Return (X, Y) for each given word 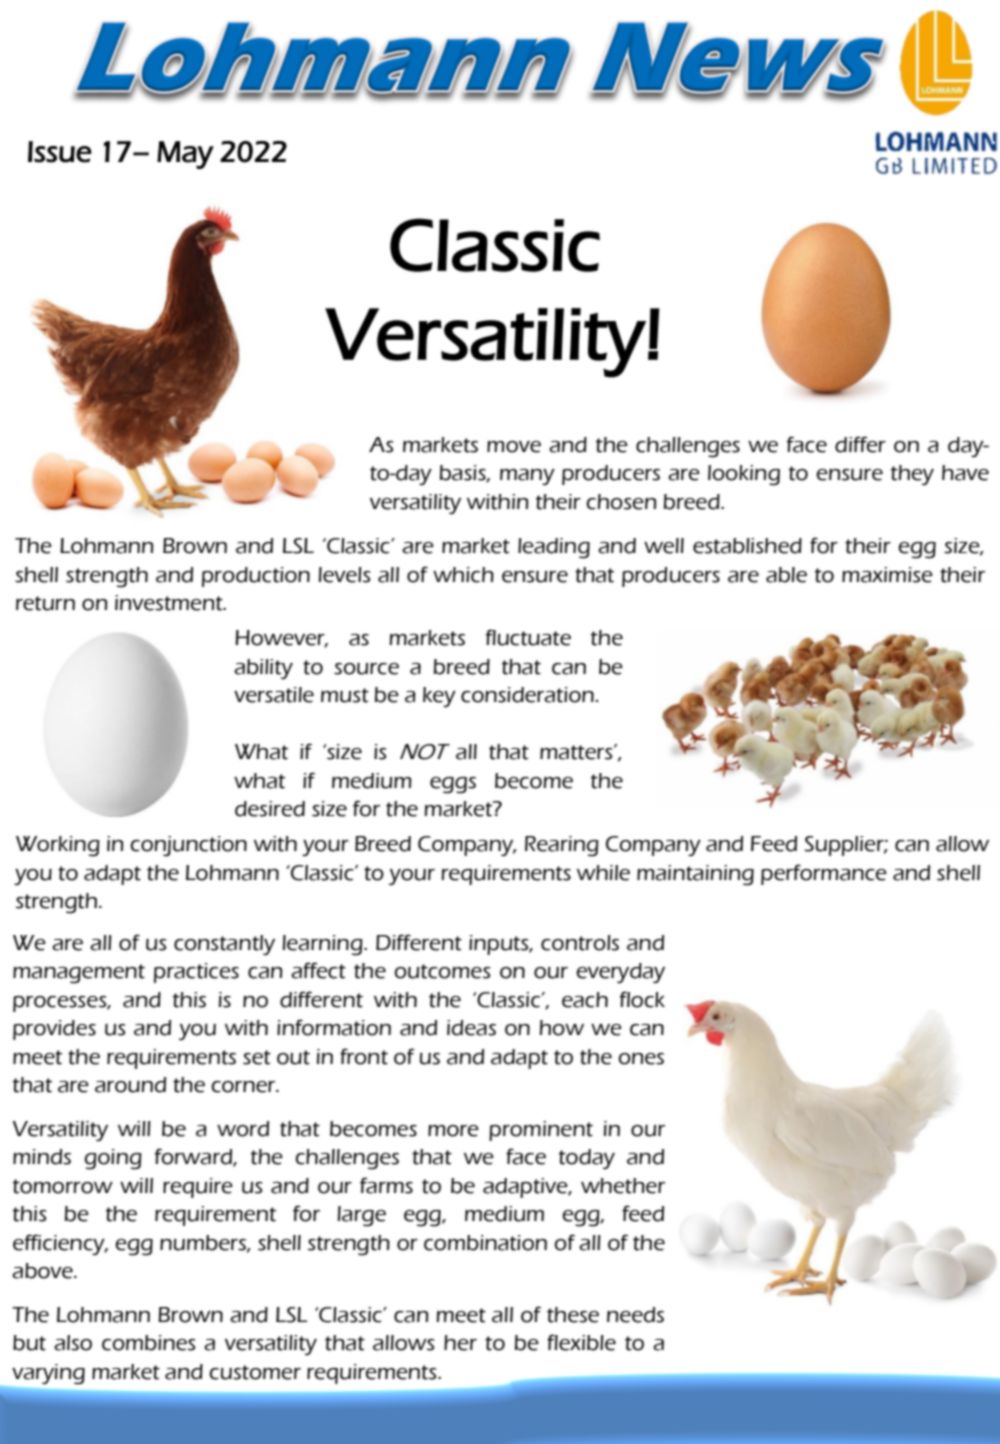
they (912, 475)
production (256, 577)
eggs (453, 785)
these (573, 1315)
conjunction (188, 846)
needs (635, 1315)
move (514, 447)
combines (149, 1343)
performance (824, 874)
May (185, 155)
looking (744, 475)
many (527, 477)
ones (641, 1059)
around (130, 1085)
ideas (471, 1028)
